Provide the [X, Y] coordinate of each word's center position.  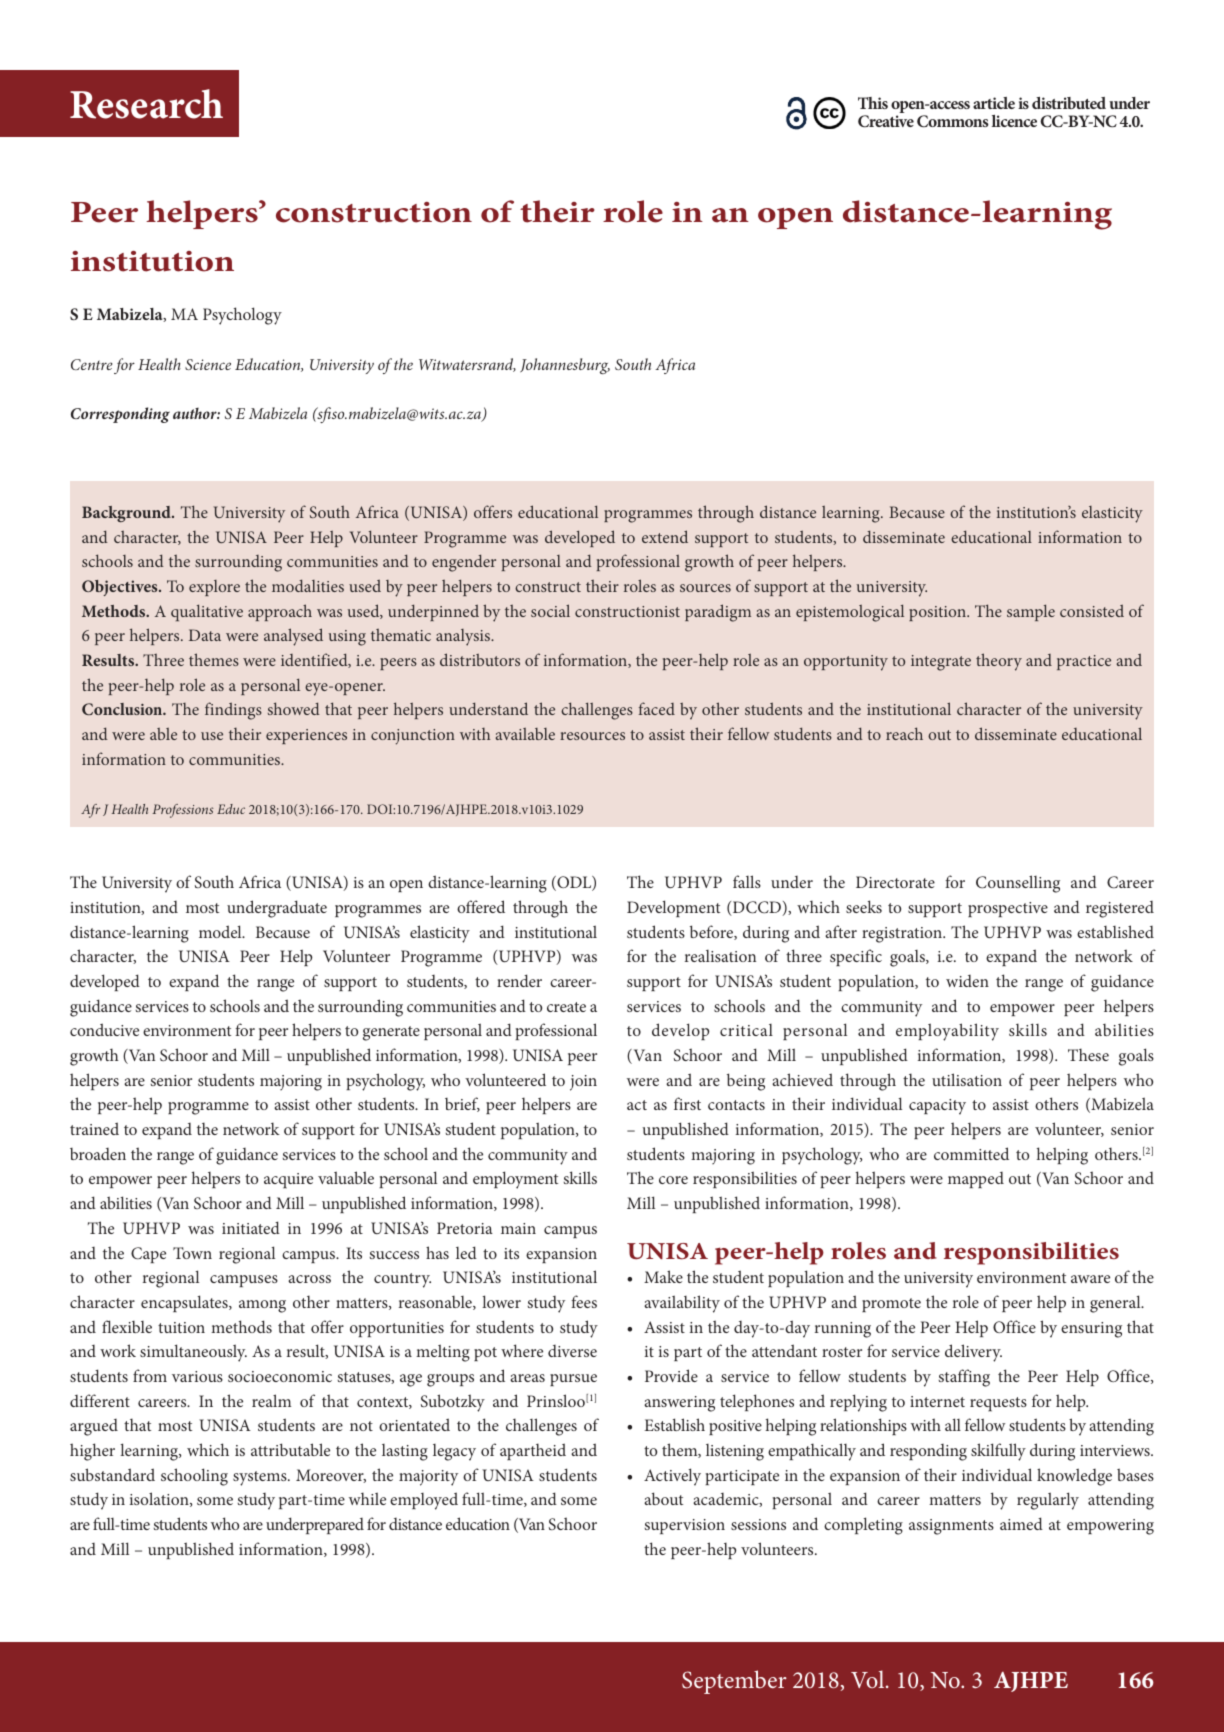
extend [665, 536]
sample [1031, 612]
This [873, 103]
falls [747, 881]
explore [214, 588]
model [221, 931]
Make [663, 1276]
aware [1090, 1279]
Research [146, 104]
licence [1014, 121]
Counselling [1018, 884]
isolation [160, 1499]
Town [192, 1253]
